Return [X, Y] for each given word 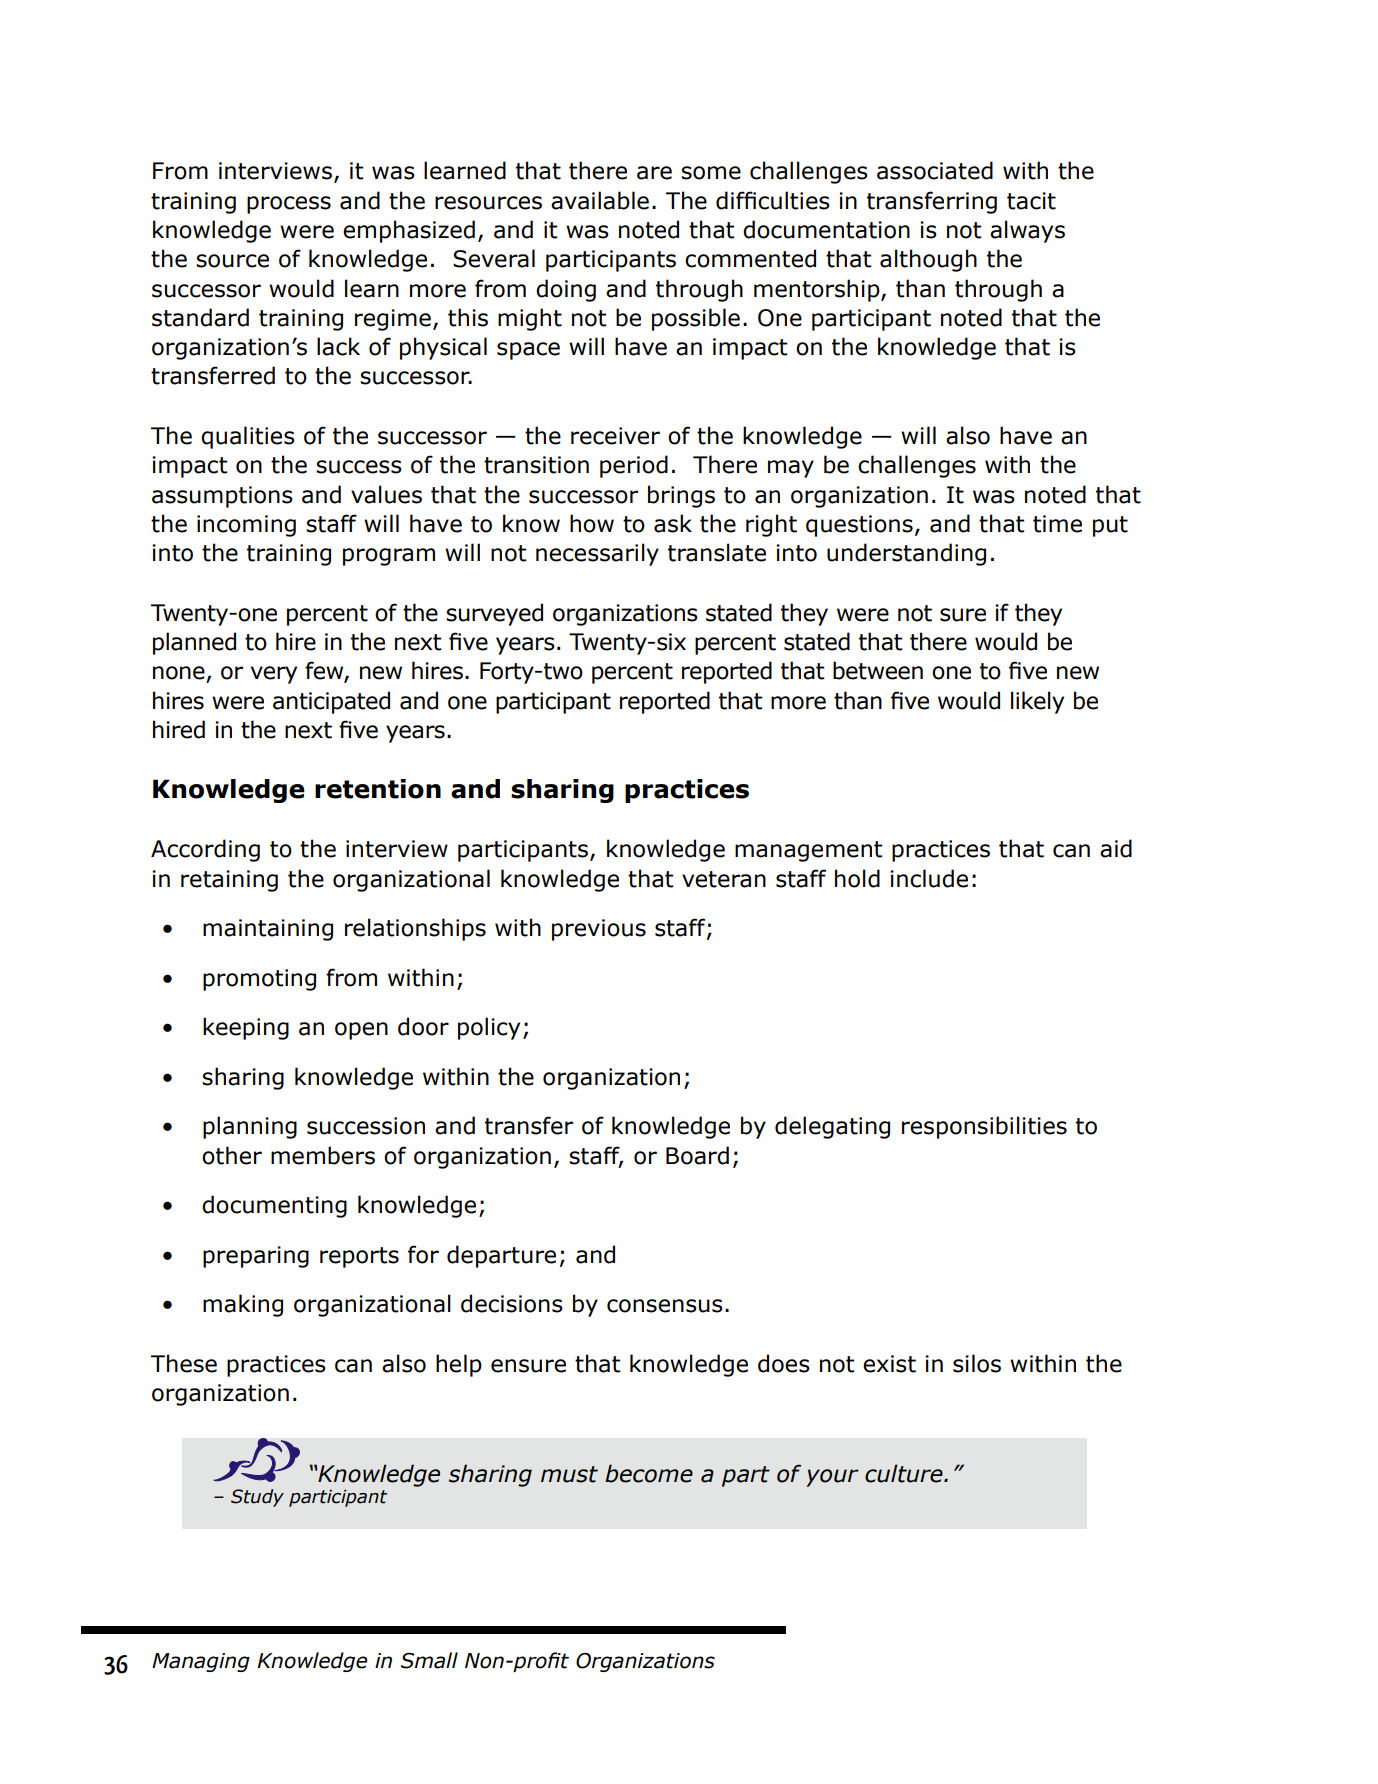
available [600, 200]
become [649, 1473]
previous [599, 930]
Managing [201, 1662]
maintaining [268, 930]
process [289, 205]
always [1027, 231]
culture [905, 1473]
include [929, 878]
